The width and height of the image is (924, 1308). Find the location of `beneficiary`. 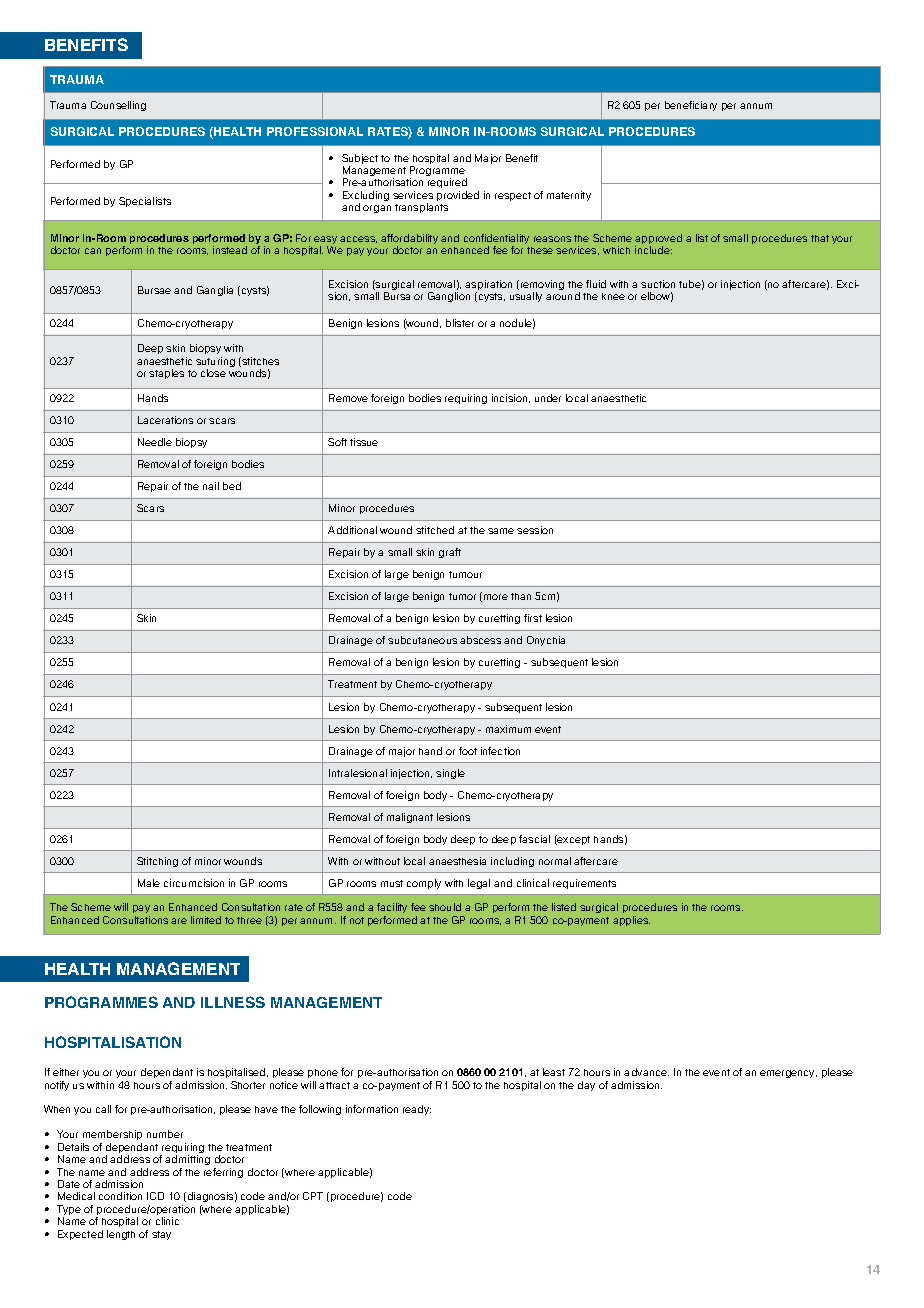

beneficiary is located at coordinates (691, 106).
